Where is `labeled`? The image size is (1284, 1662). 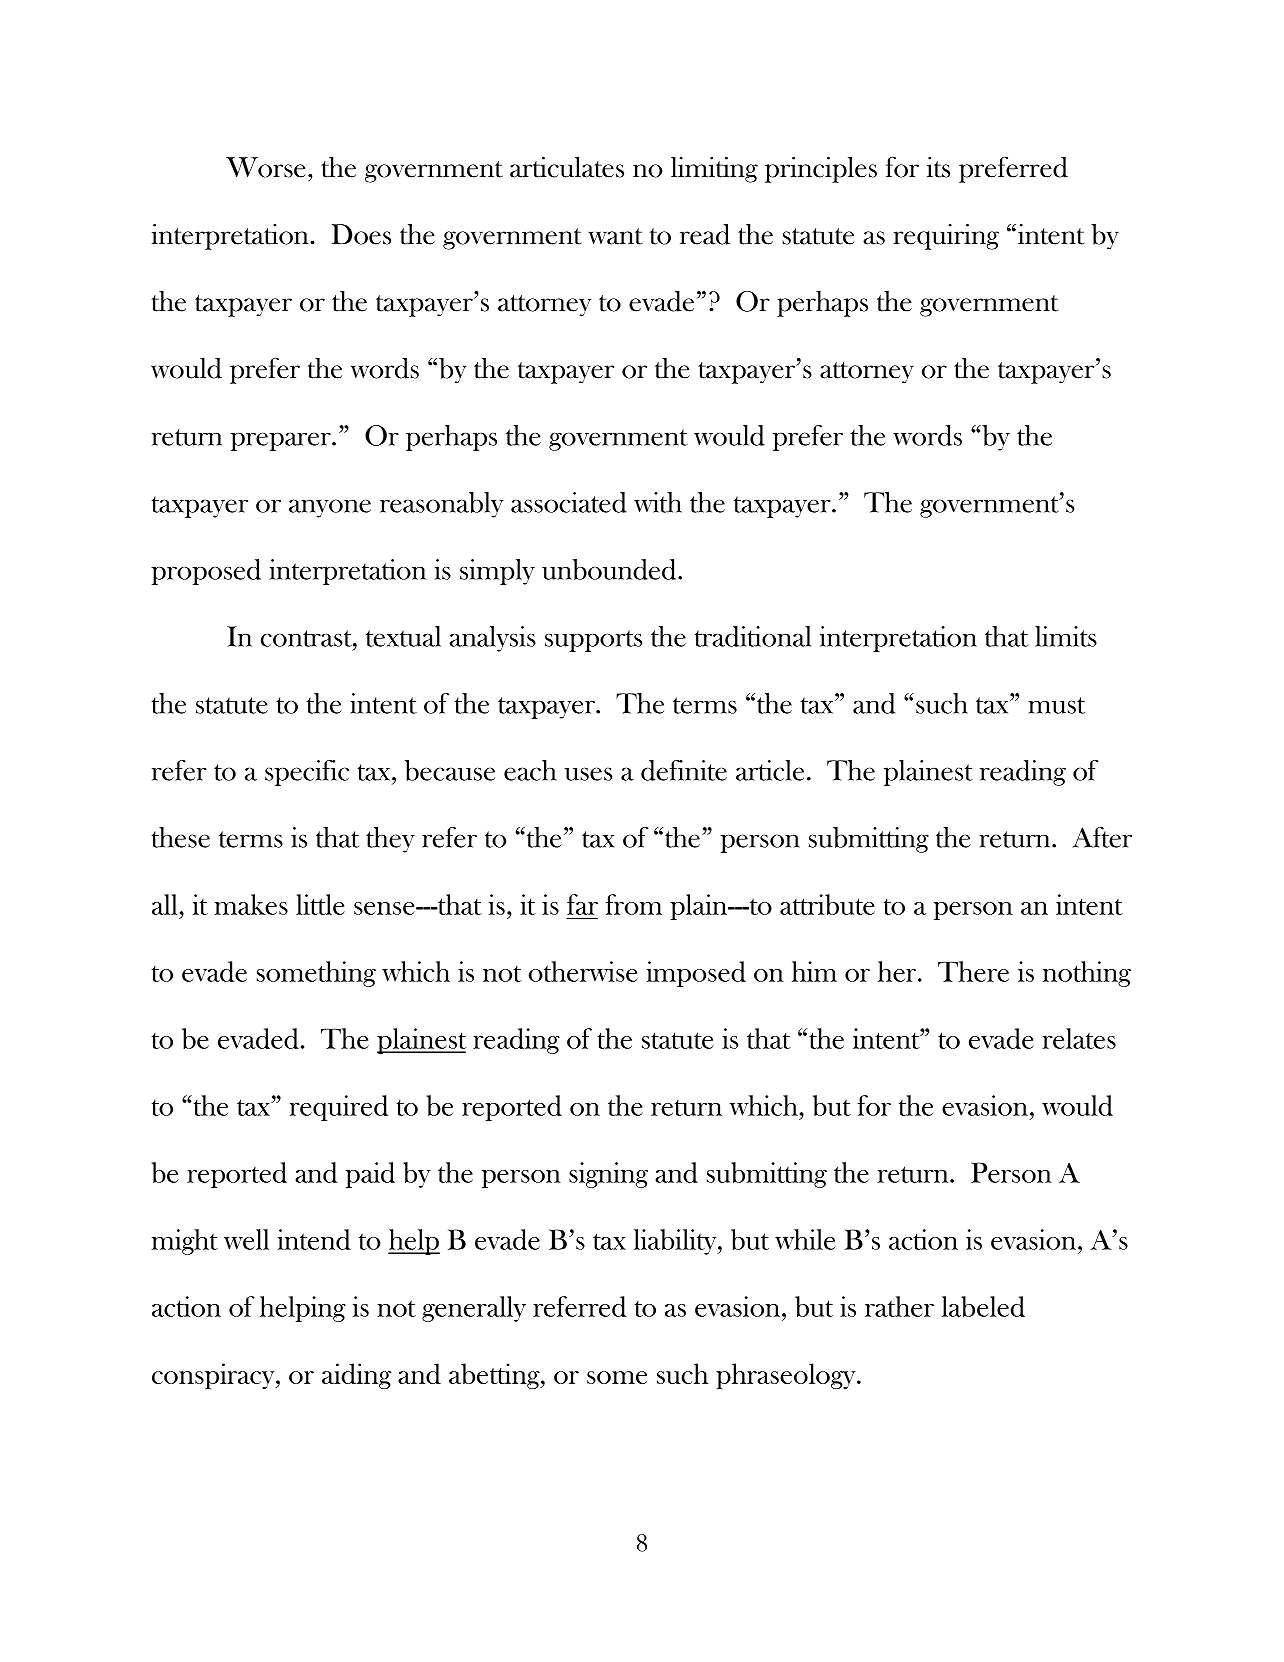
labeled is located at coordinates (983, 1306).
